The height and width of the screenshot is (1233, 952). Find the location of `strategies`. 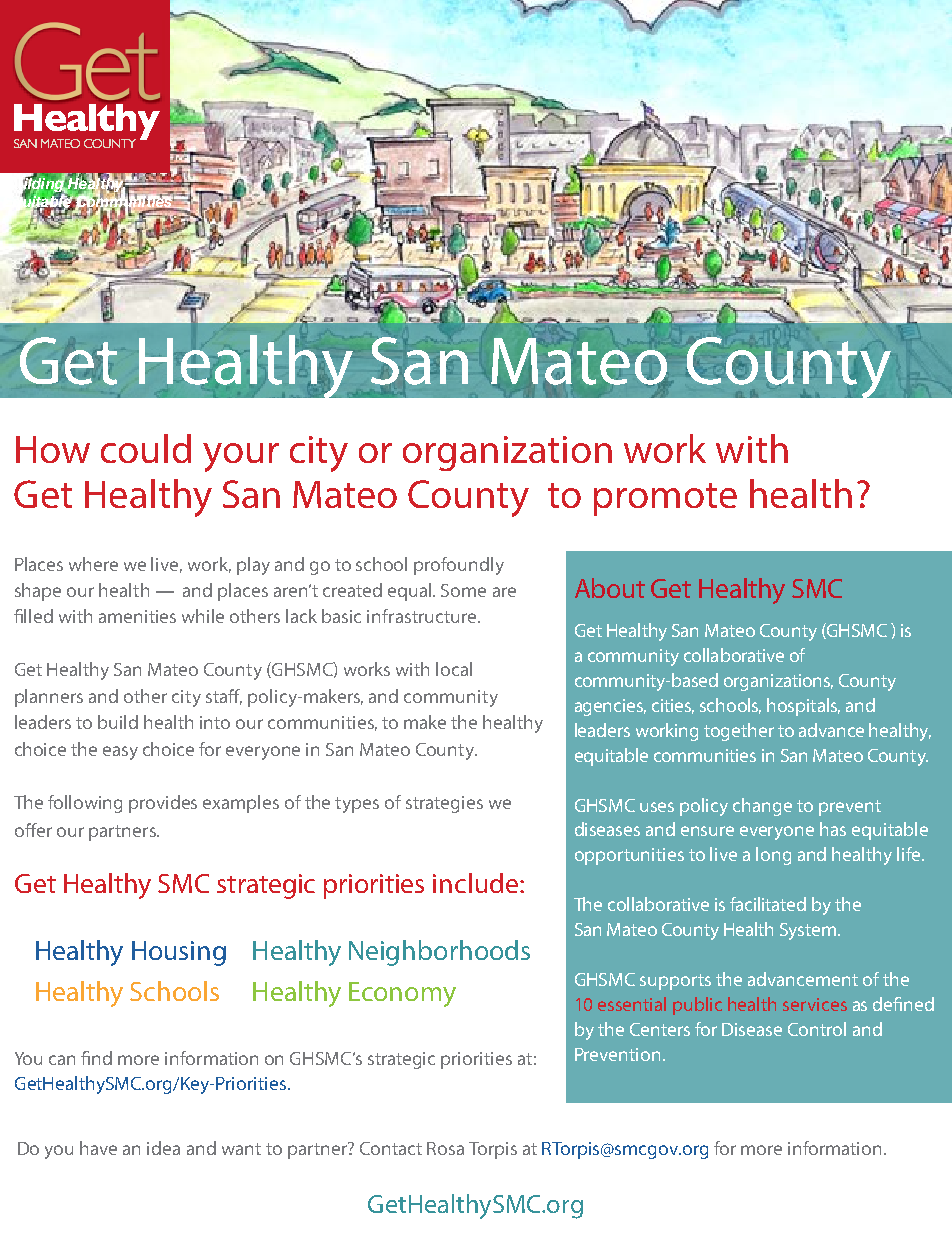

strategies is located at coordinates (444, 804).
